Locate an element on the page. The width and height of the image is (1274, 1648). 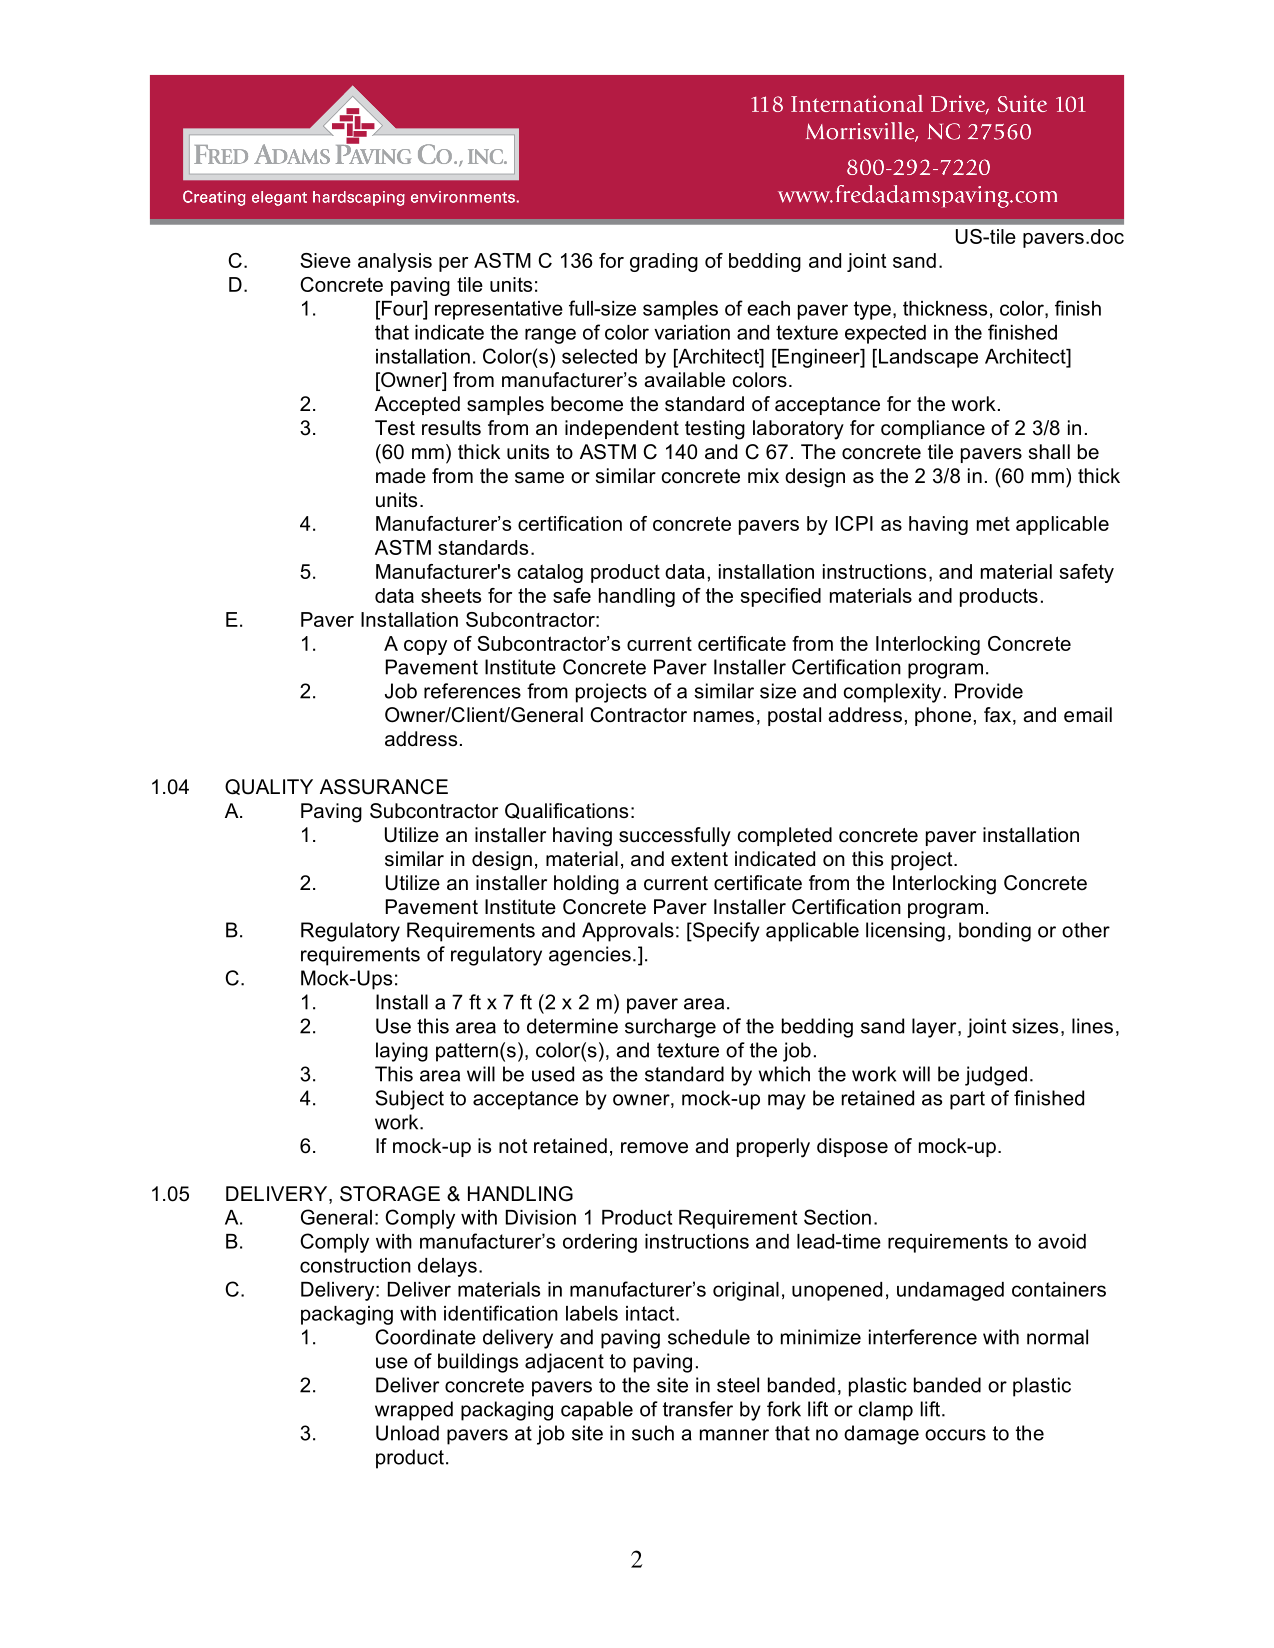
grading is located at coordinates (664, 262).
